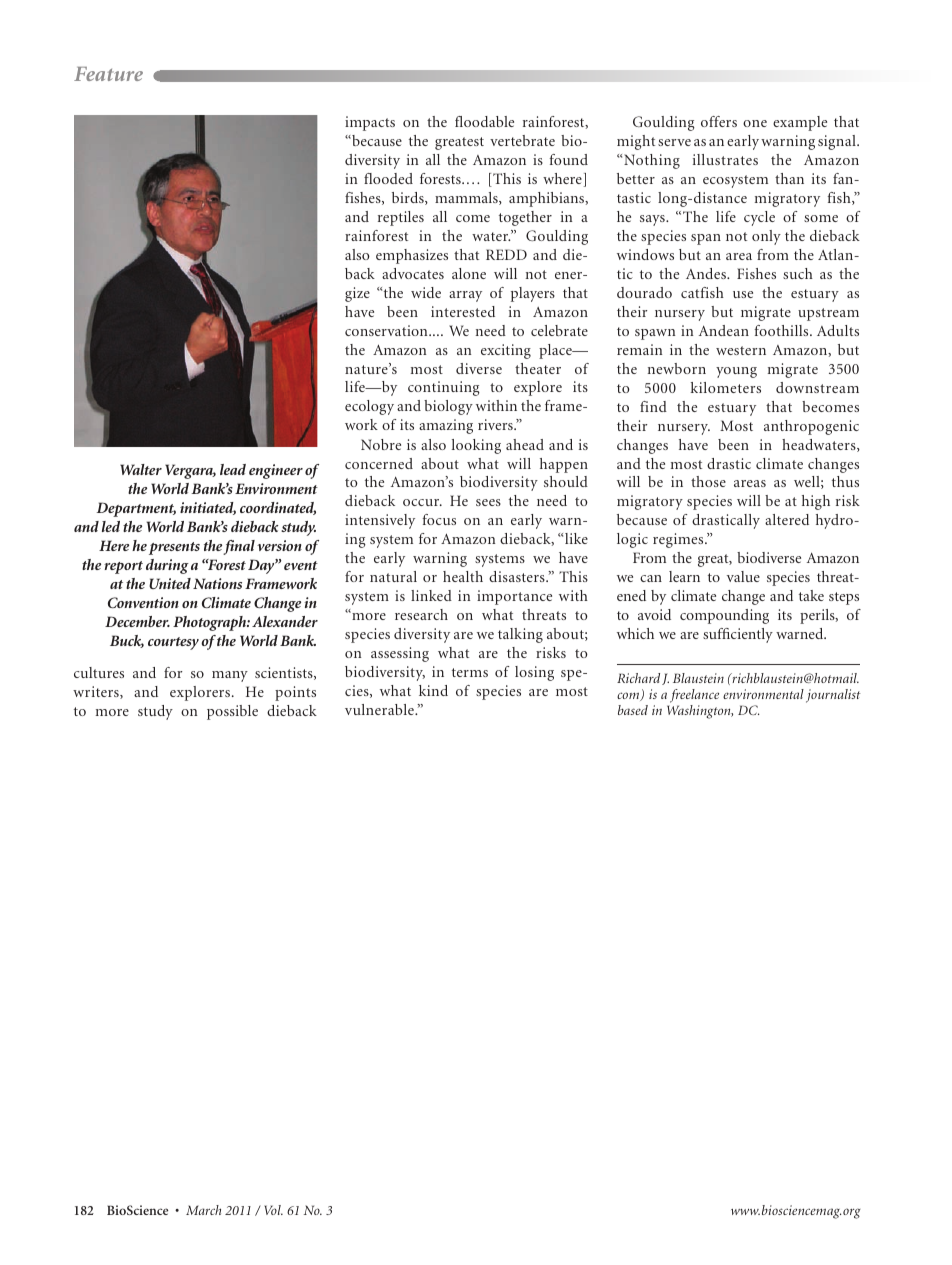  I want to click on vertebrate, so click(522, 140).
